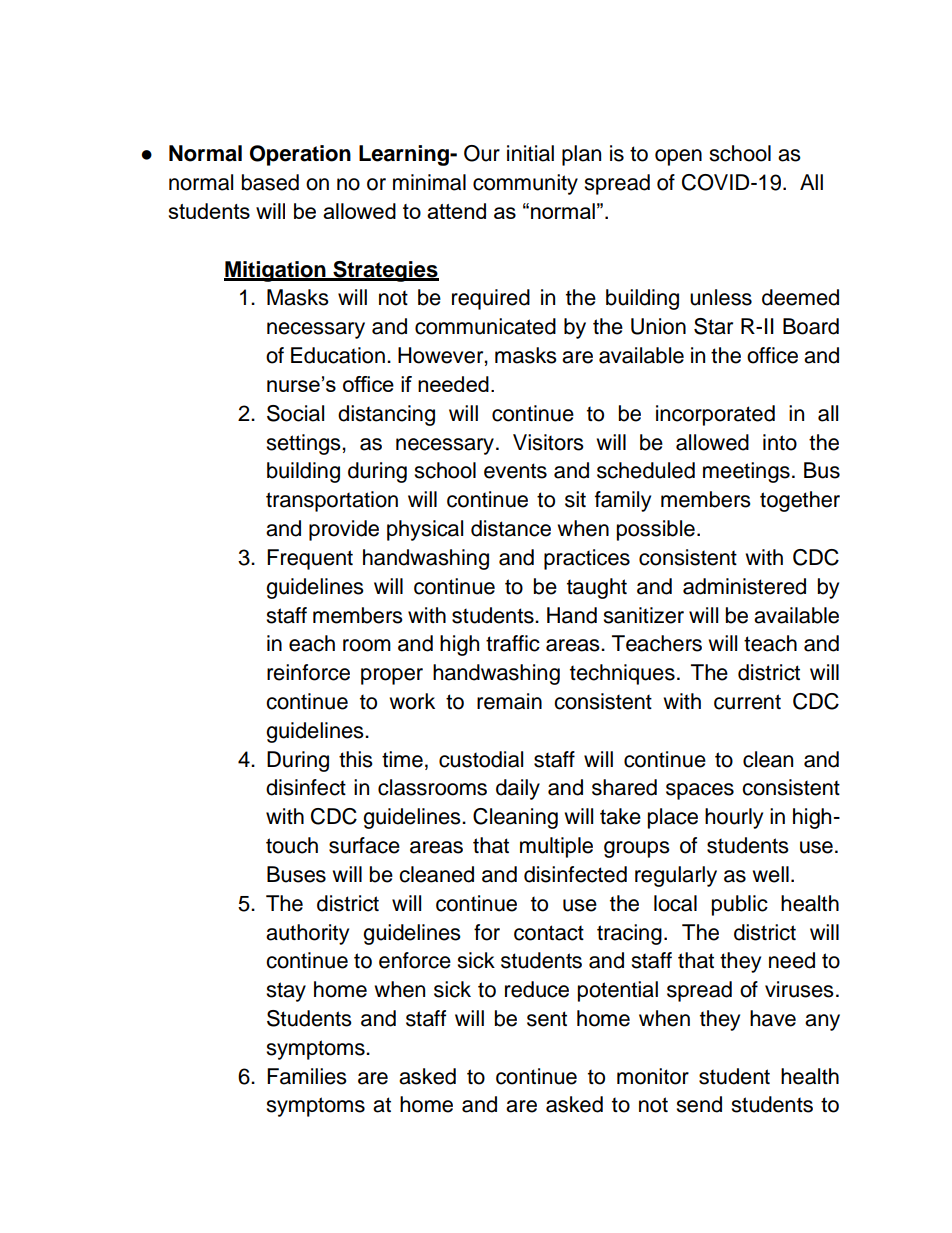 The image size is (952, 1233). I want to click on open, so click(678, 157).
